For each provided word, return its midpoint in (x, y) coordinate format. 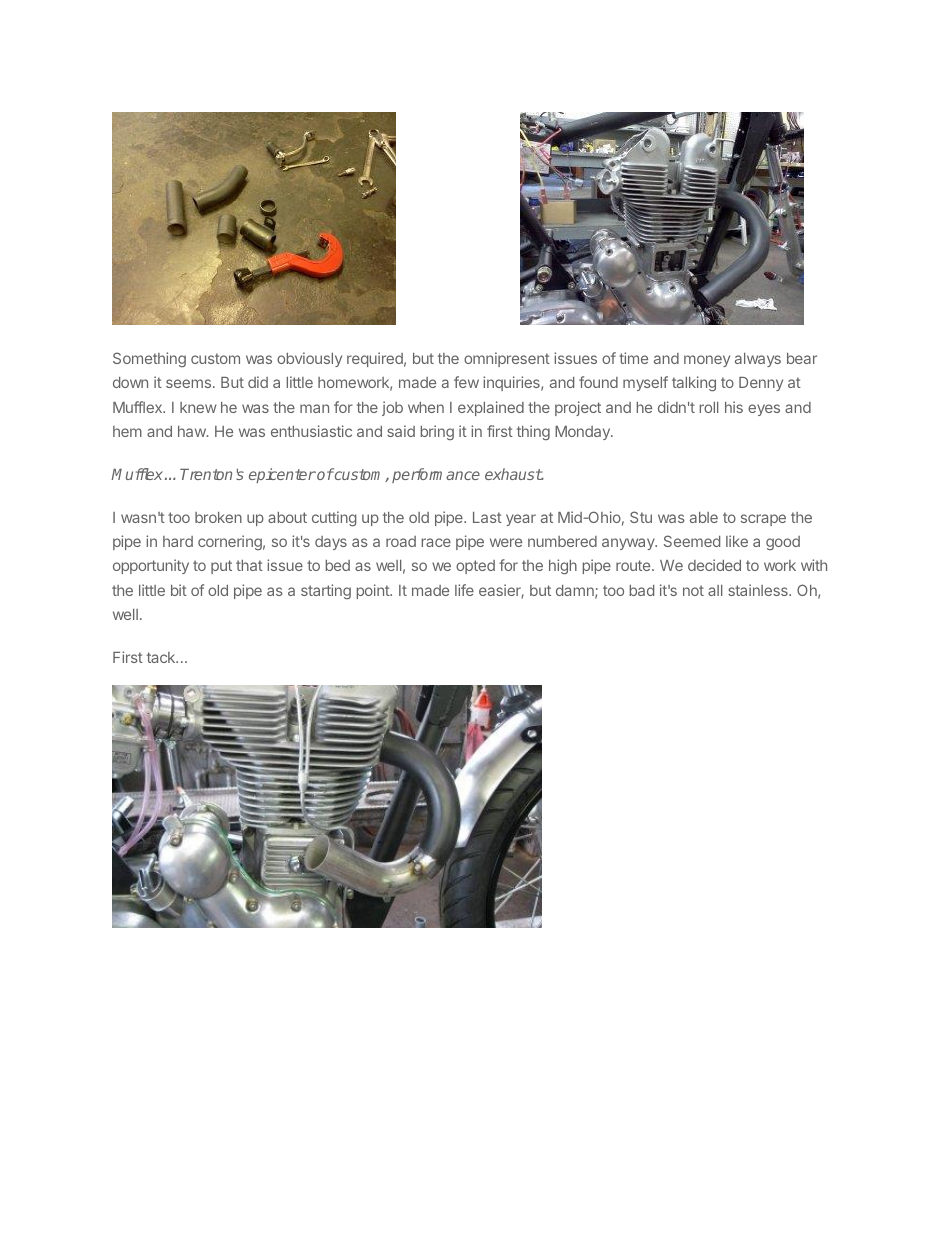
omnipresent (507, 359)
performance (436, 475)
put (221, 567)
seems (188, 383)
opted (475, 567)
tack (162, 657)
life (464, 590)
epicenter (282, 475)
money (707, 361)
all (715, 590)
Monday (583, 433)
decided (714, 565)
